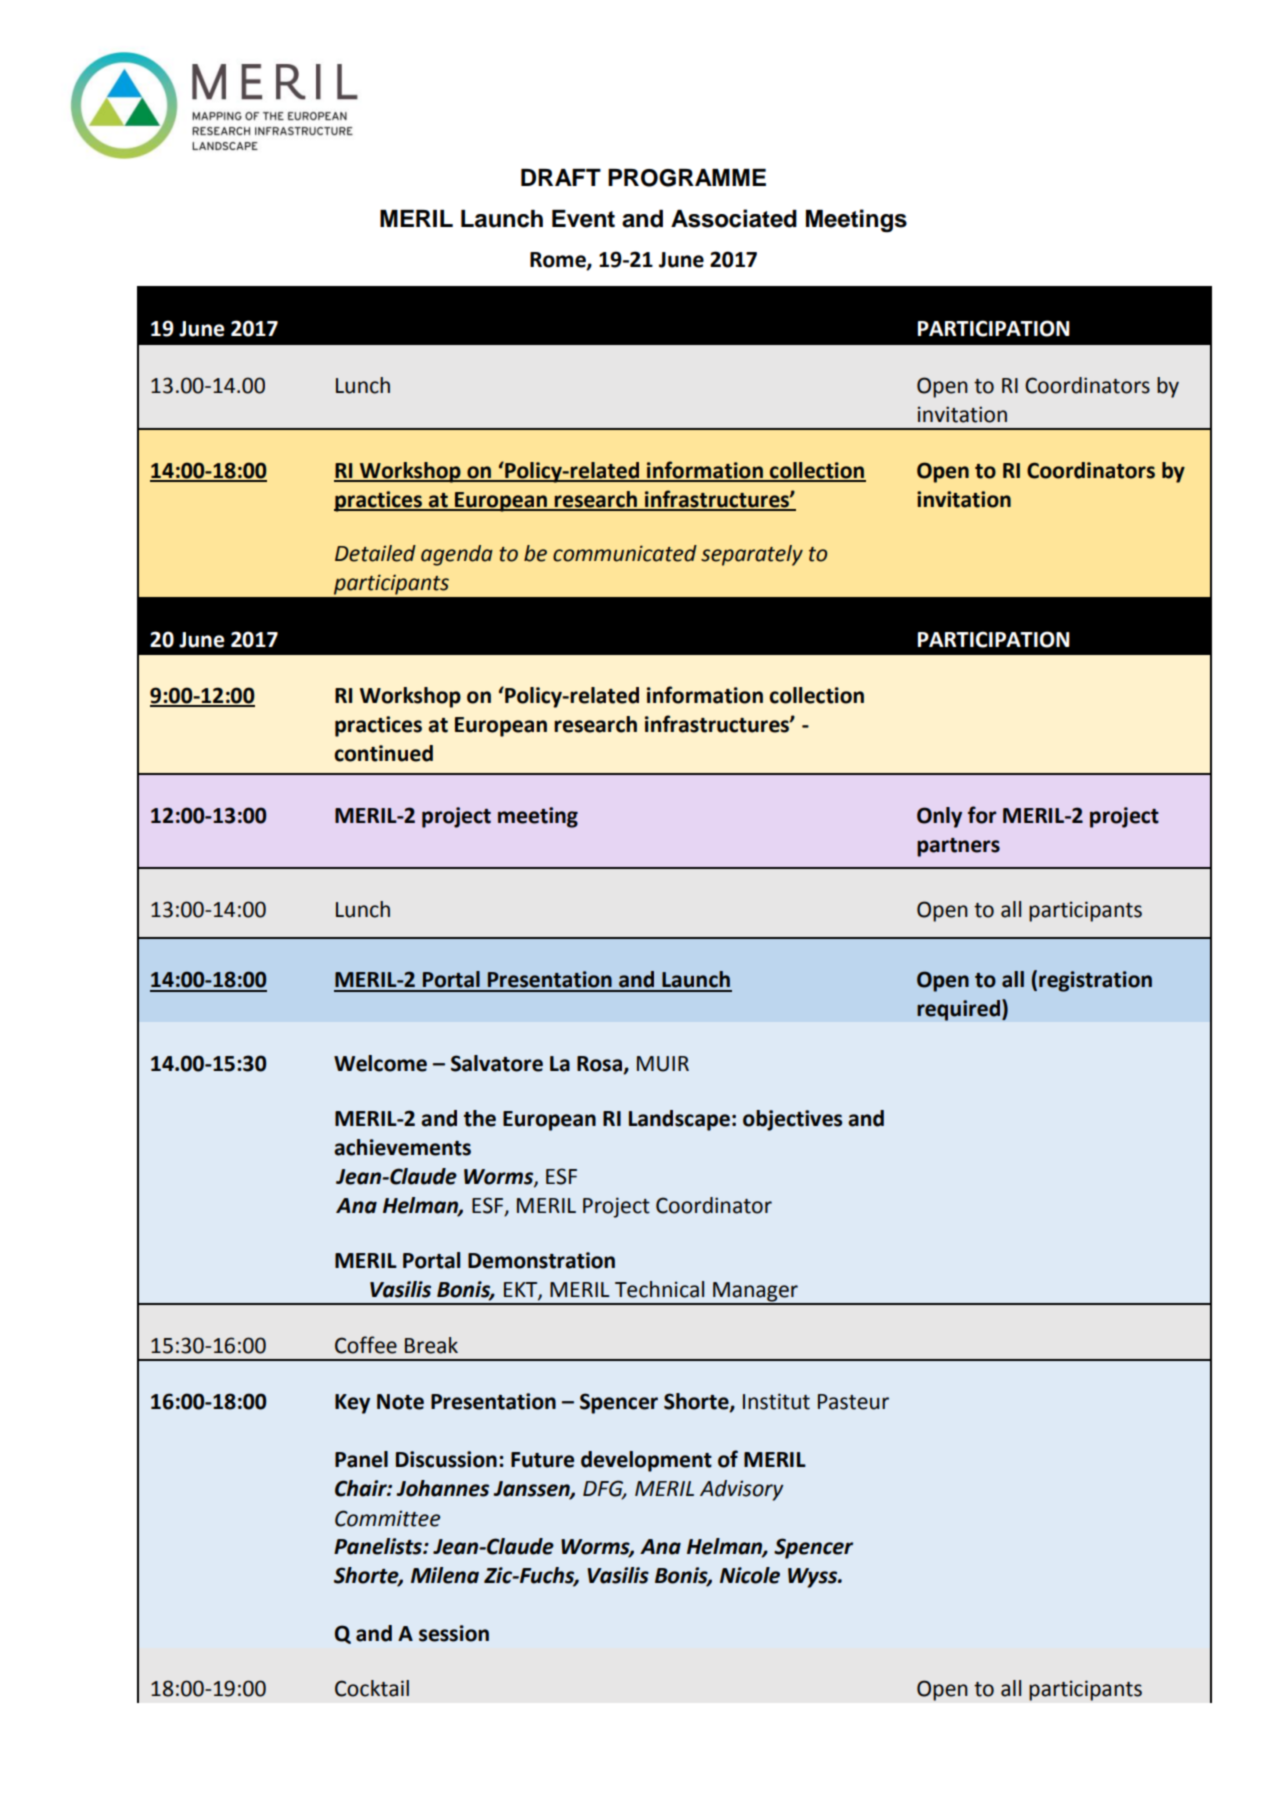 The width and height of the page is (1287, 1820). What do you see at coordinates (750, 1575) in the page?
I see `Nicole` at bounding box center [750, 1575].
